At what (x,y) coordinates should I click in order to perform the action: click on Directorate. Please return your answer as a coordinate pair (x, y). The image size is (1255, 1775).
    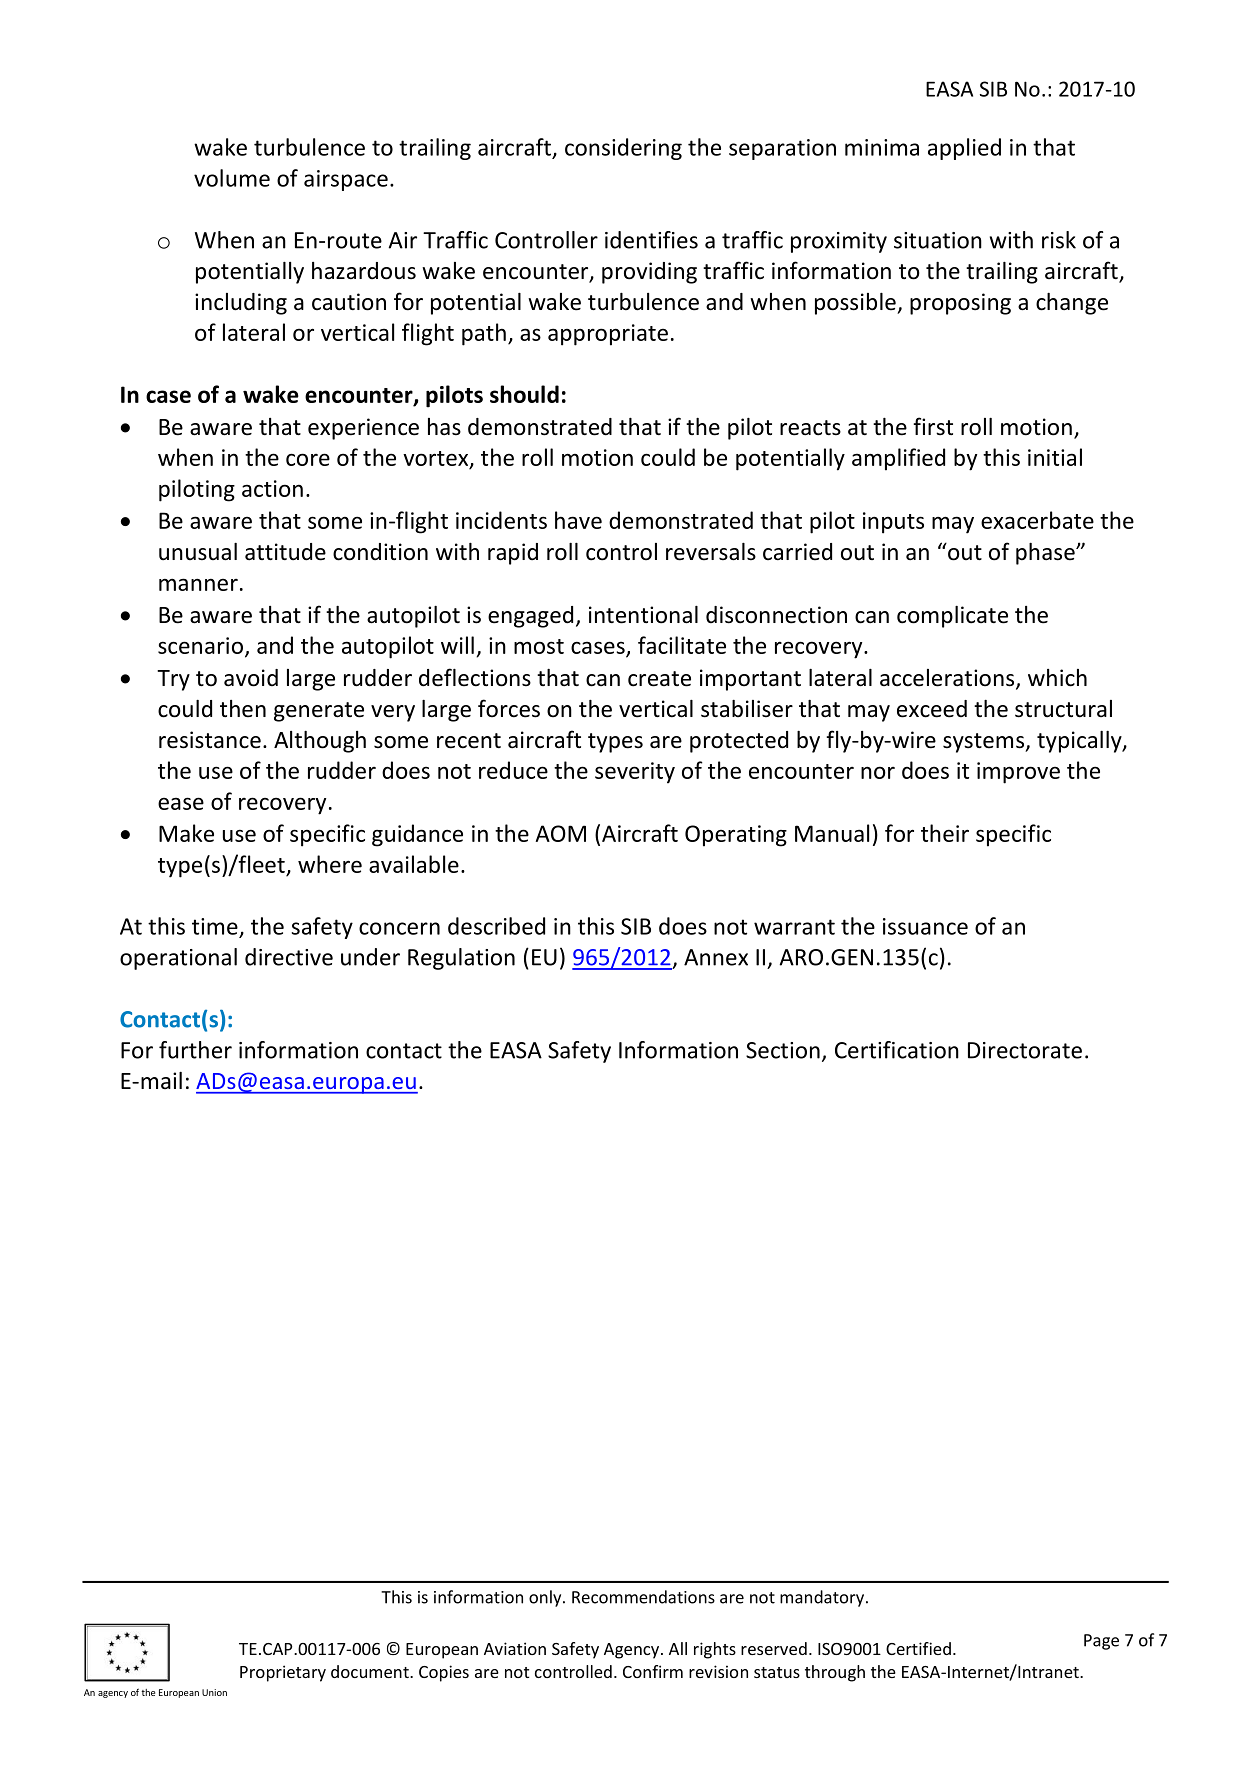
    Looking at the image, I should click on (1025, 1050).
